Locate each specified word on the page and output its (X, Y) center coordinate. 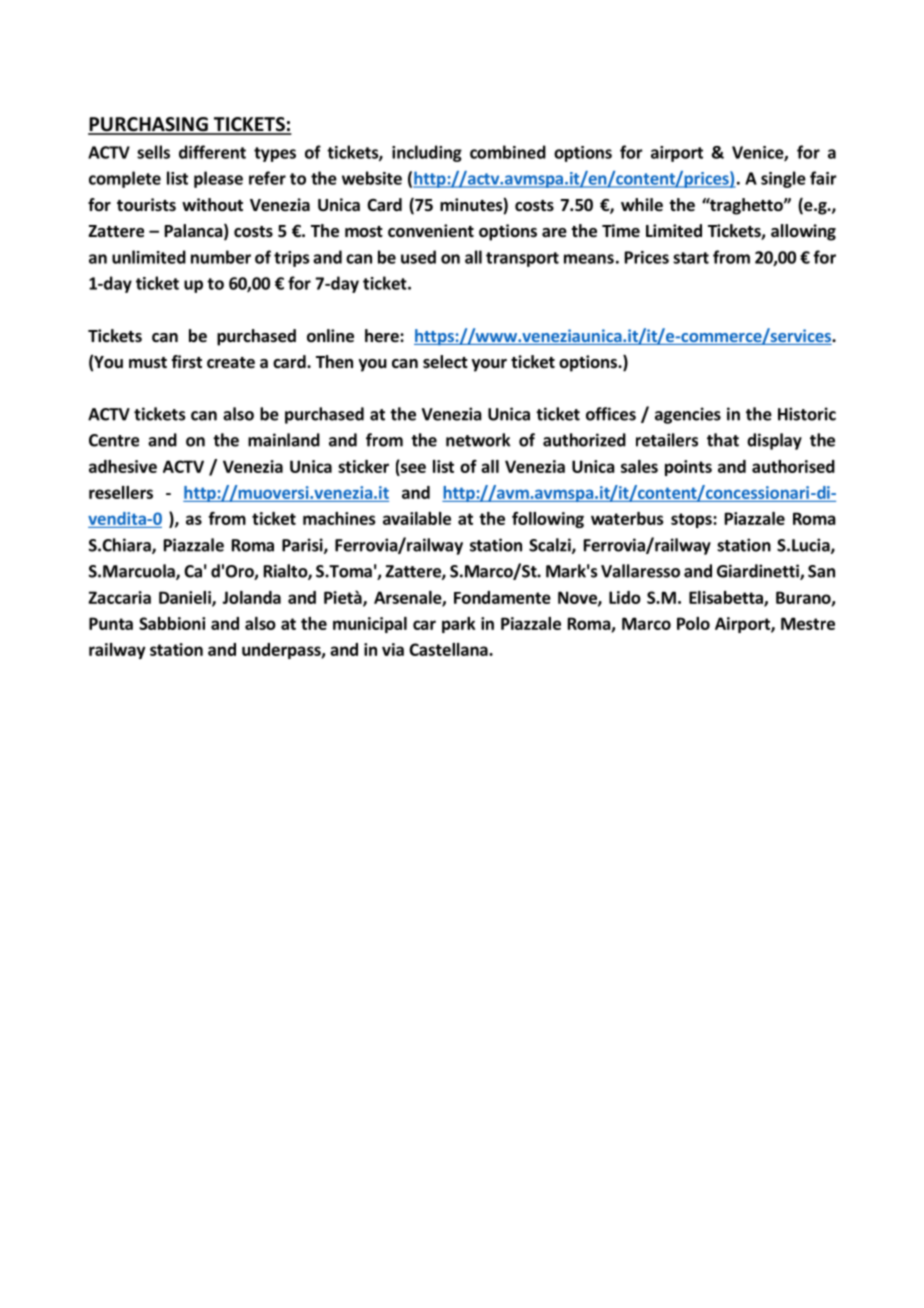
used (418, 257)
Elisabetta (727, 598)
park (459, 625)
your (489, 365)
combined (508, 152)
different (212, 152)
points (688, 468)
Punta (111, 623)
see (413, 468)
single (783, 179)
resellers (121, 492)
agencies (688, 415)
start (691, 258)
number (221, 257)
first (186, 361)
